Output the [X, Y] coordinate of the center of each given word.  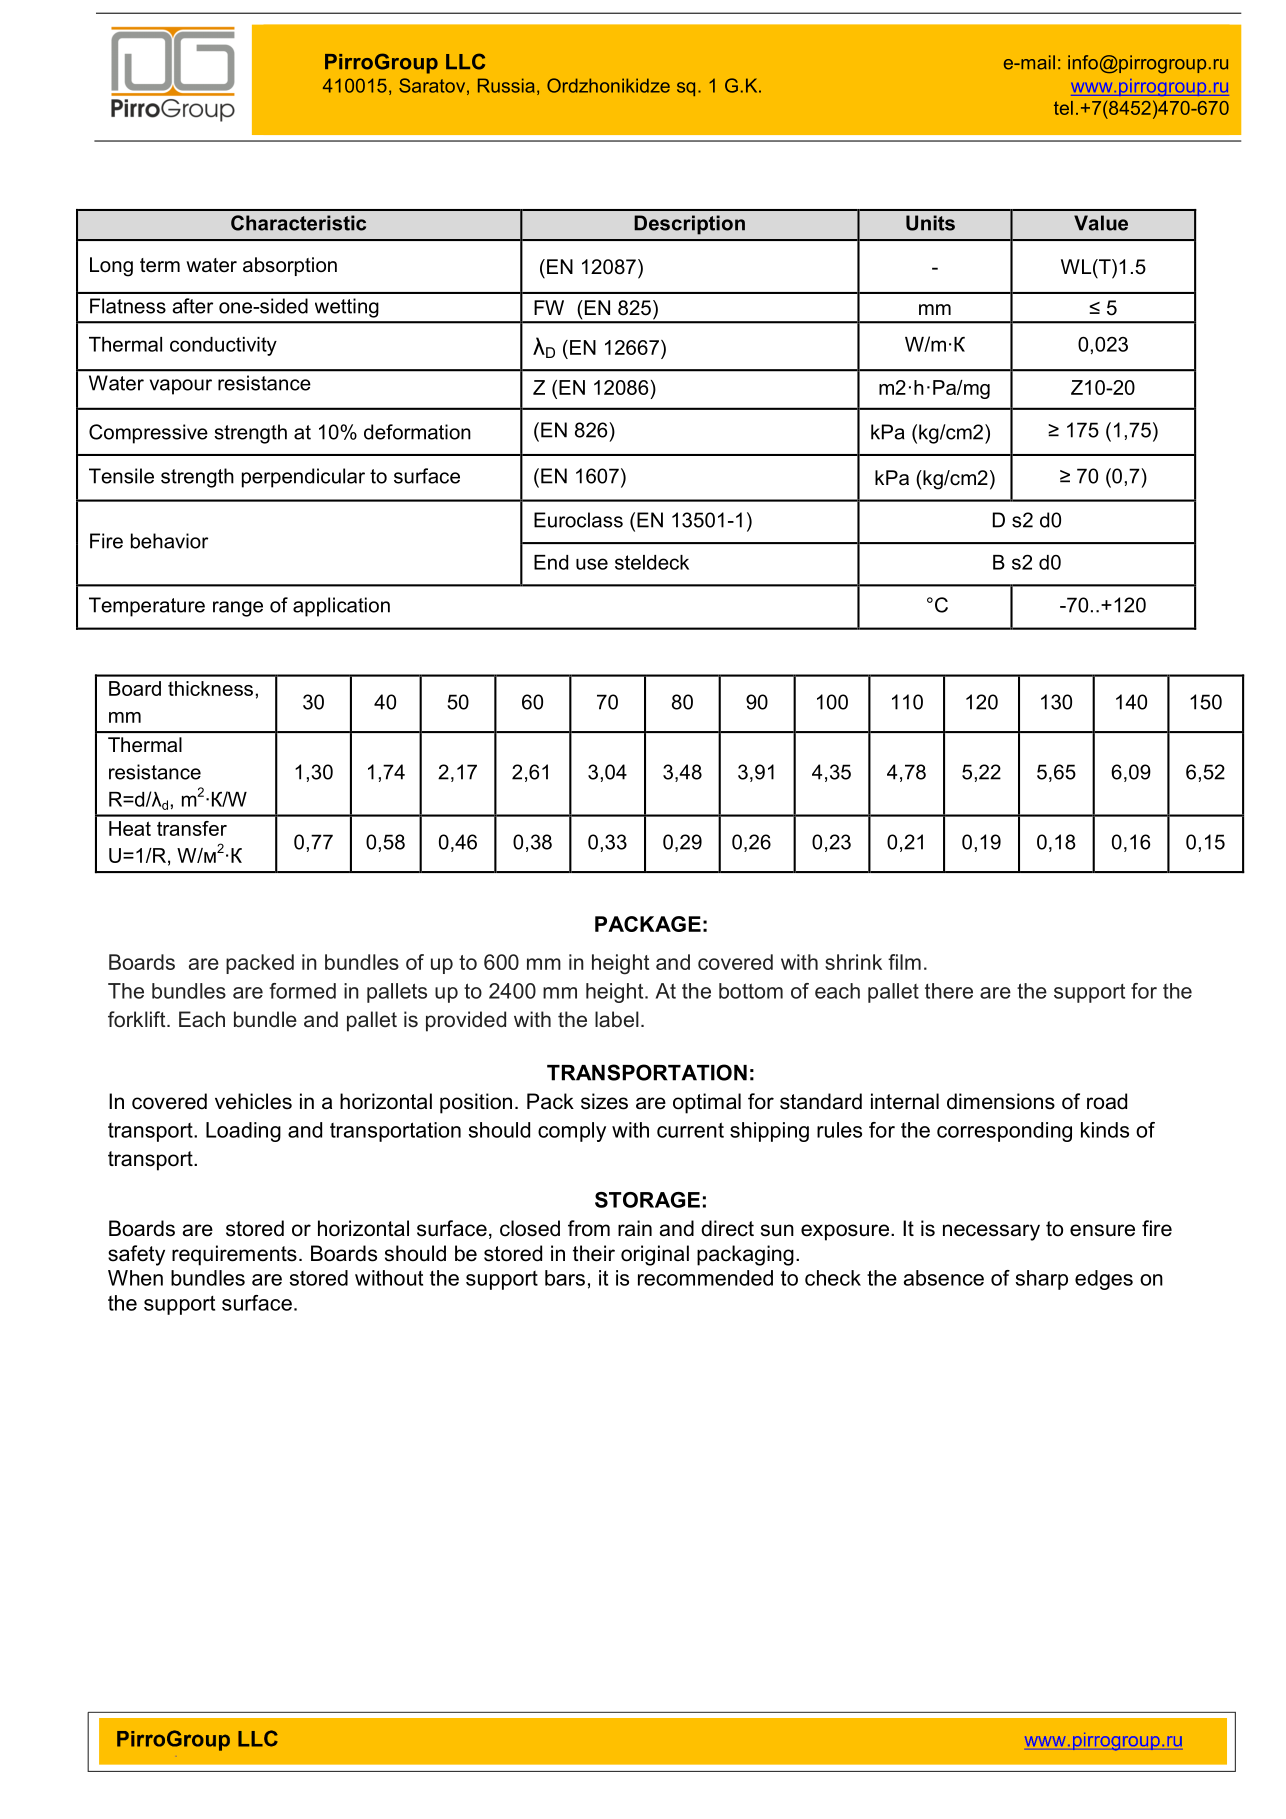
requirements [234, 1255]
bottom [751, 991]
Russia [506, 85]
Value [1101, 223]
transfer [192, 828]
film [904, 962]
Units [930, 223]
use [592, 564]
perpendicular [303, 478]
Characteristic [298, 223]
